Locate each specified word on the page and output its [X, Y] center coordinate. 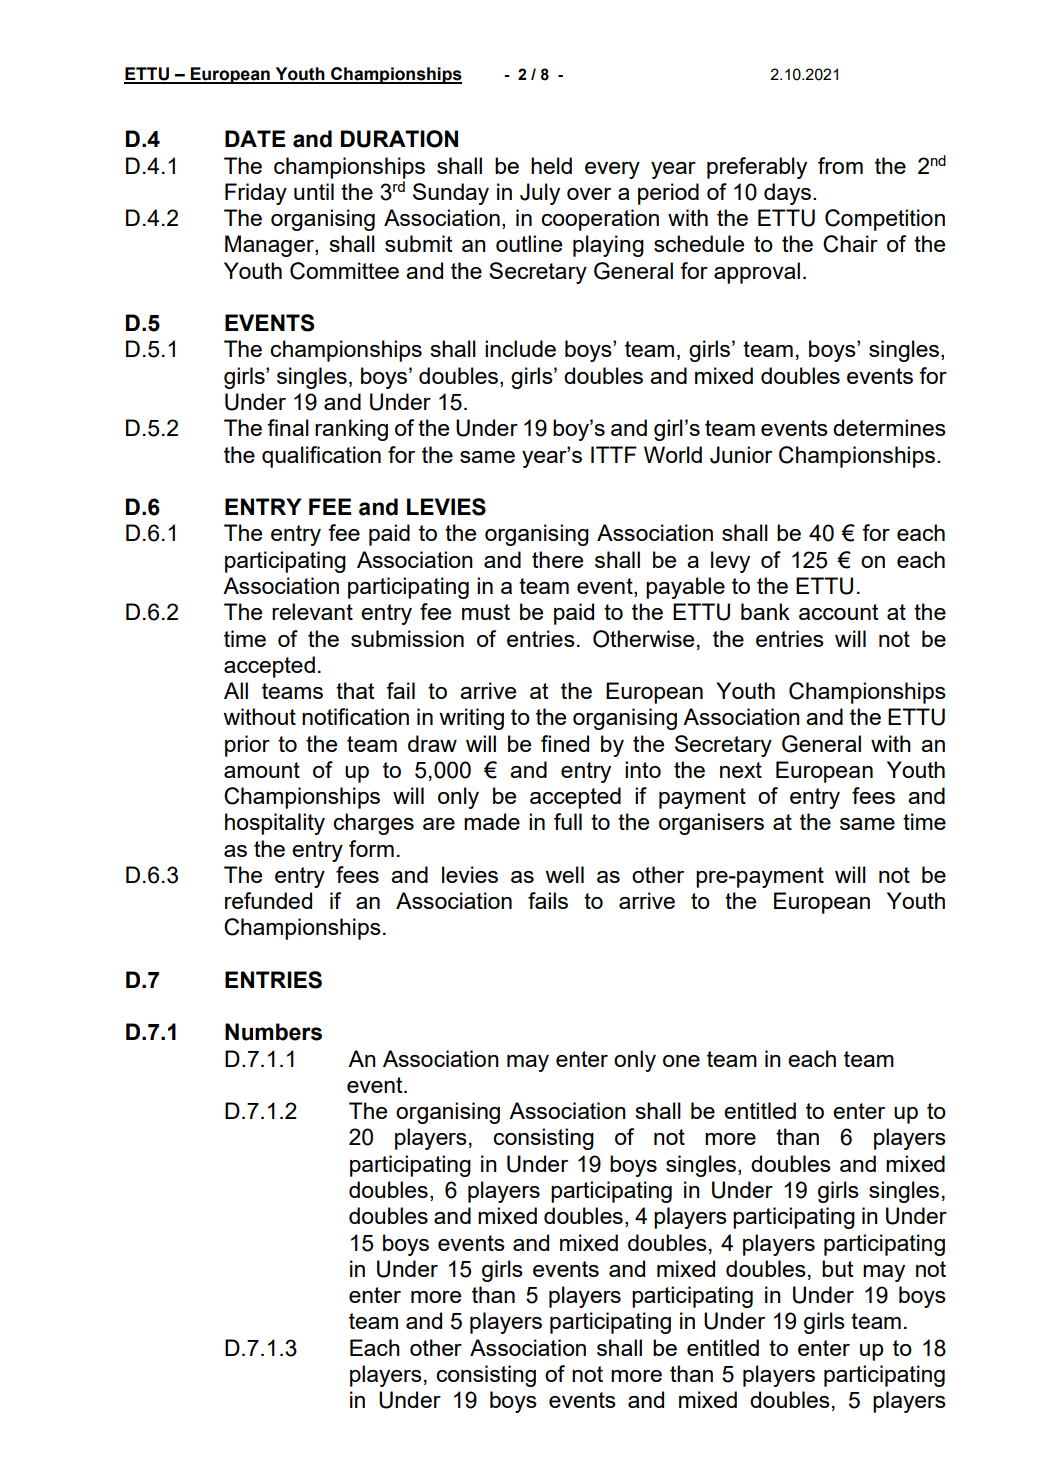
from [840, 165]
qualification [321, 457]
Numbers [273, 1032]
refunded [268, 900]
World [673, 454]
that [355, 690]
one [681, 1061]
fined [565, 743]
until [314, 191]
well [564, 874]
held [551, 165]
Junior [741, 455]
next [741, 770]
